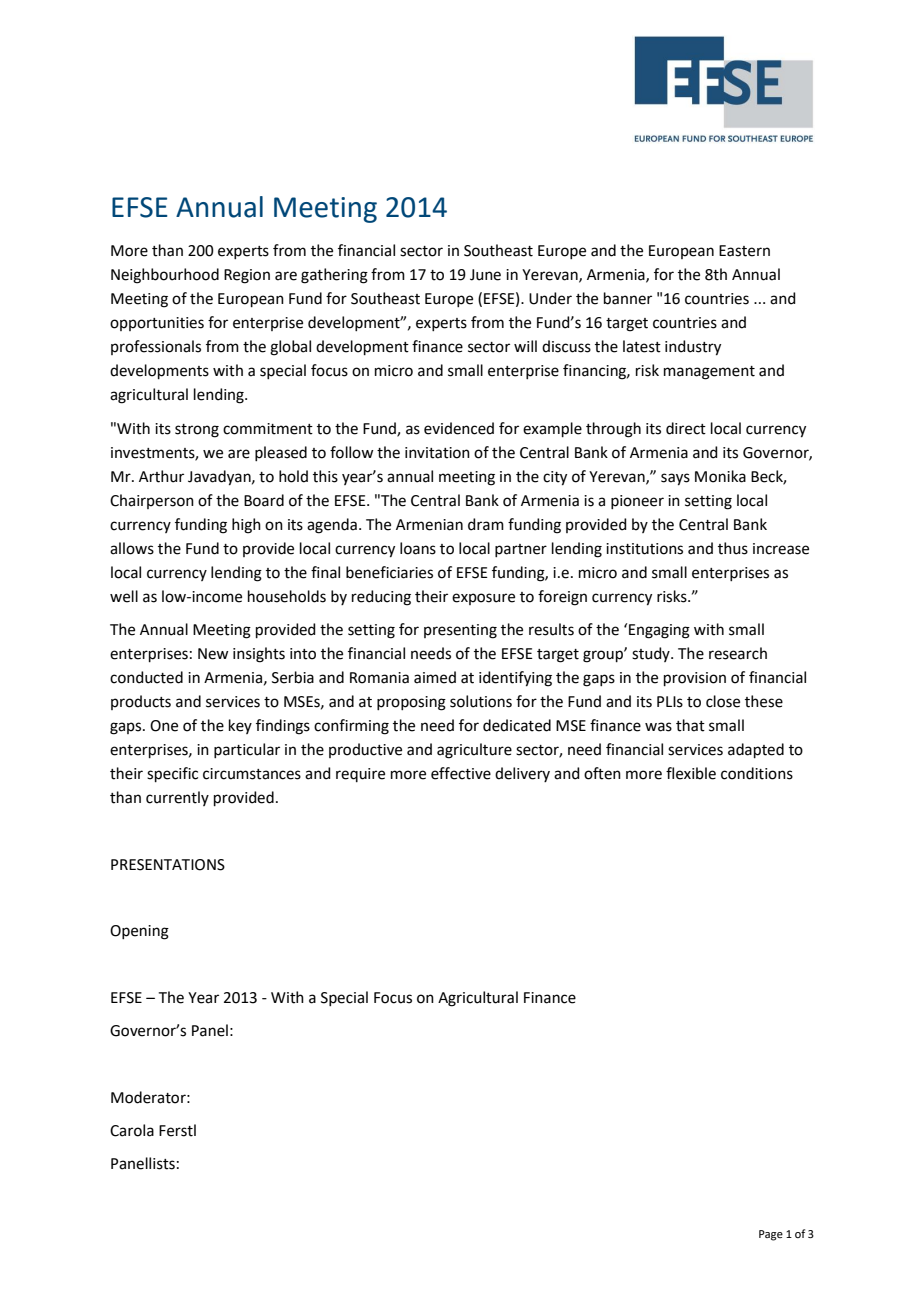  I want to click on key, so click(240, 726).
